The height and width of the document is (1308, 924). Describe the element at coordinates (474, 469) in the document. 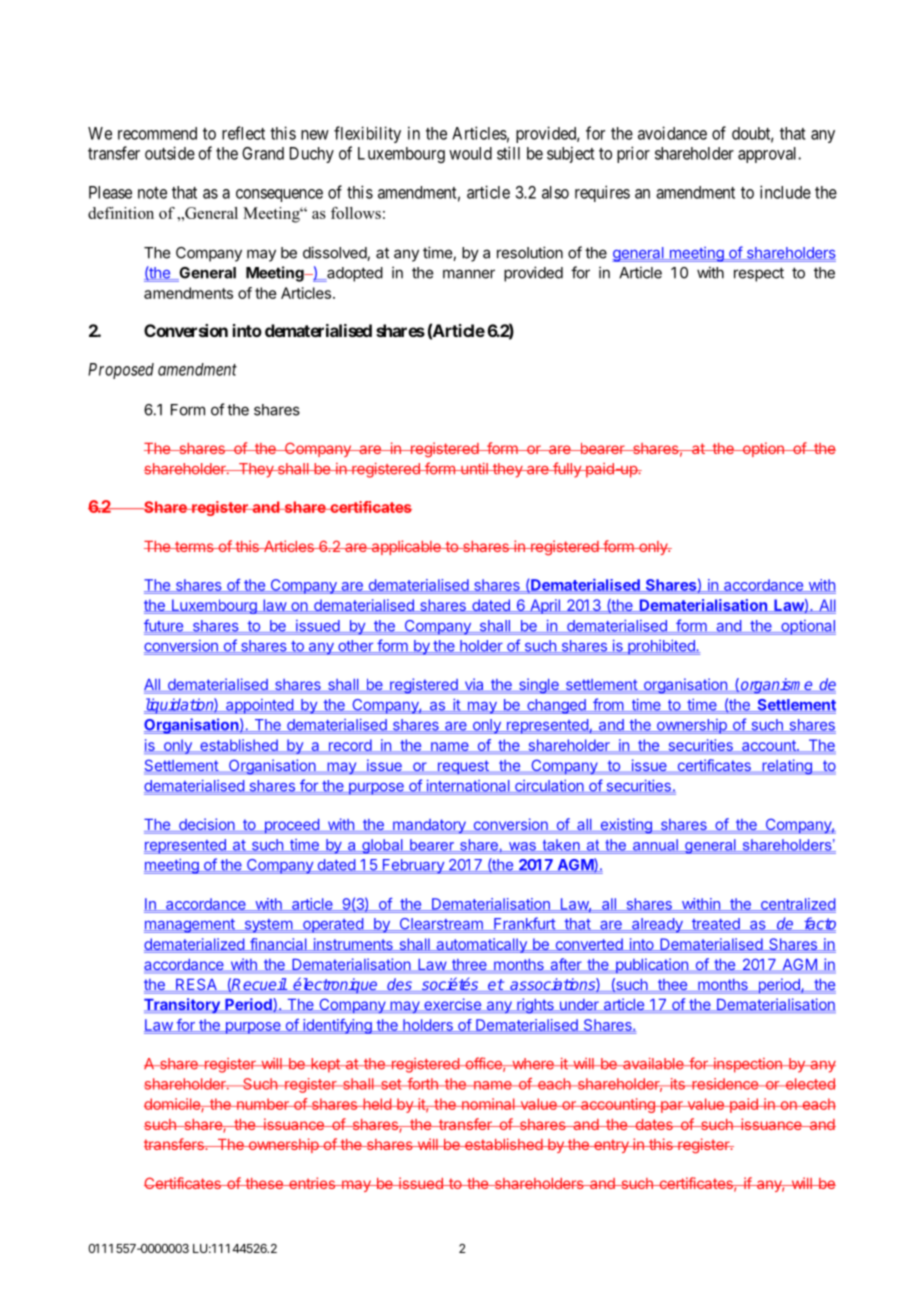

I see `until` at that location.
